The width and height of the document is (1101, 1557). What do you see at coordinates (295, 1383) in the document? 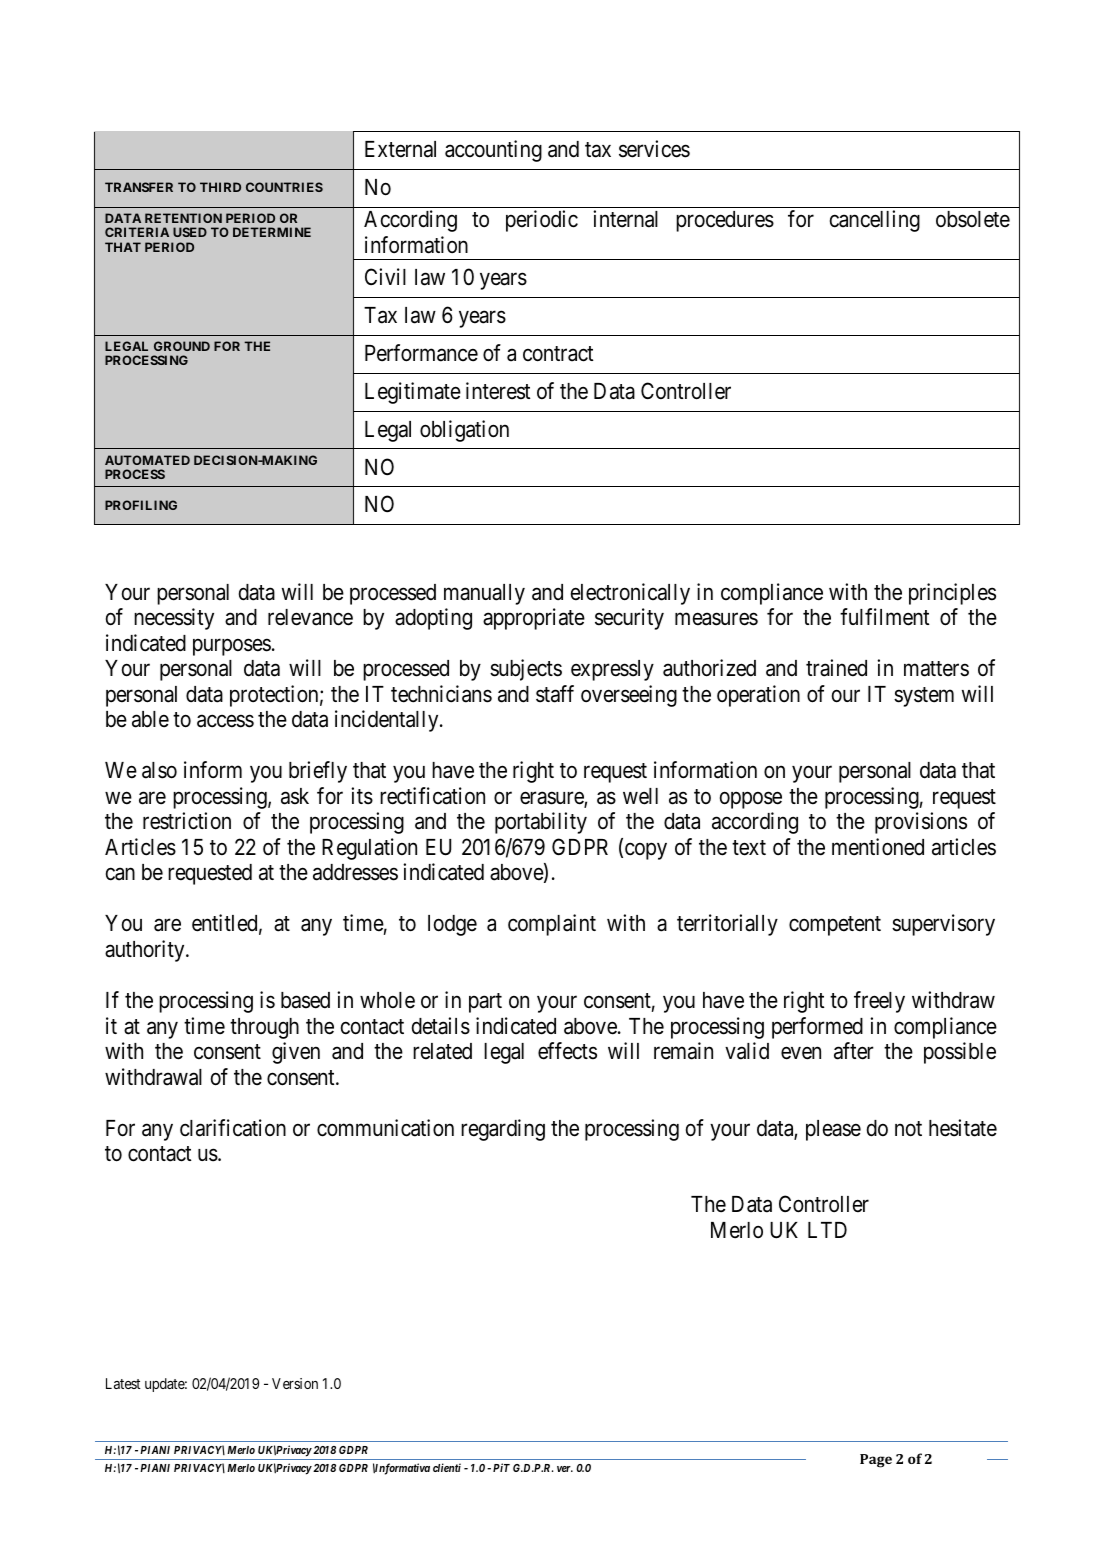
I see `Version` at bounding box center [295, 1383].
